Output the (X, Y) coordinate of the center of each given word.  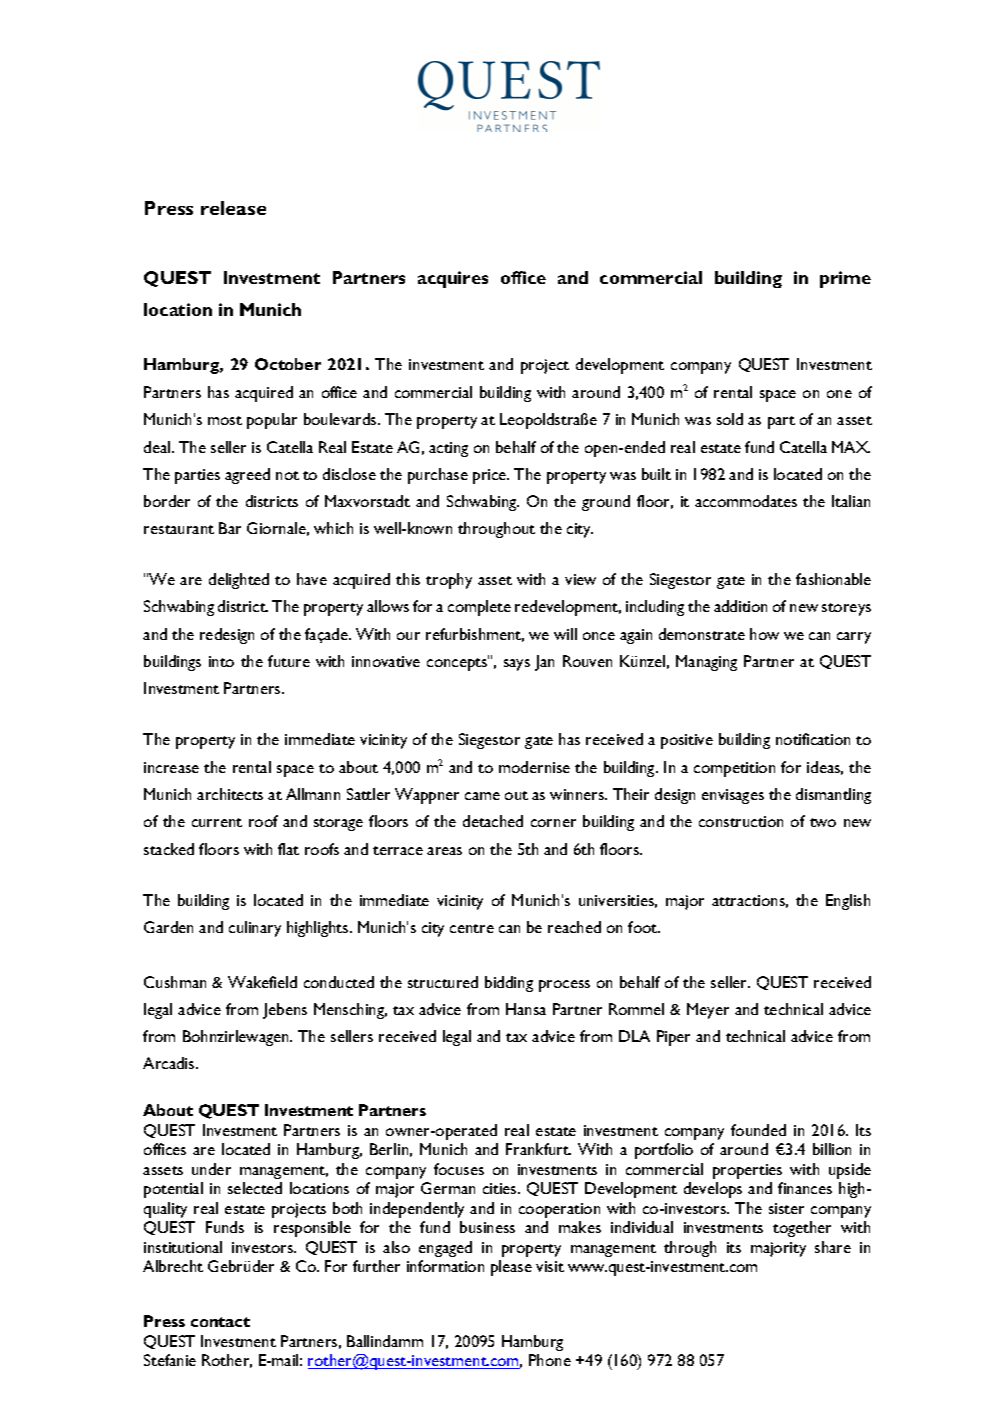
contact (220, 1322)
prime (845, 279)
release (233, 208)
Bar (230, 528)
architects (230, 794)
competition (734, 769)
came (482, 796)
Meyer (708, 1011)
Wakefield (262, 982)
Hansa (526, 1009)
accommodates (746, 501)
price (491, 476)
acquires (453, 279)
